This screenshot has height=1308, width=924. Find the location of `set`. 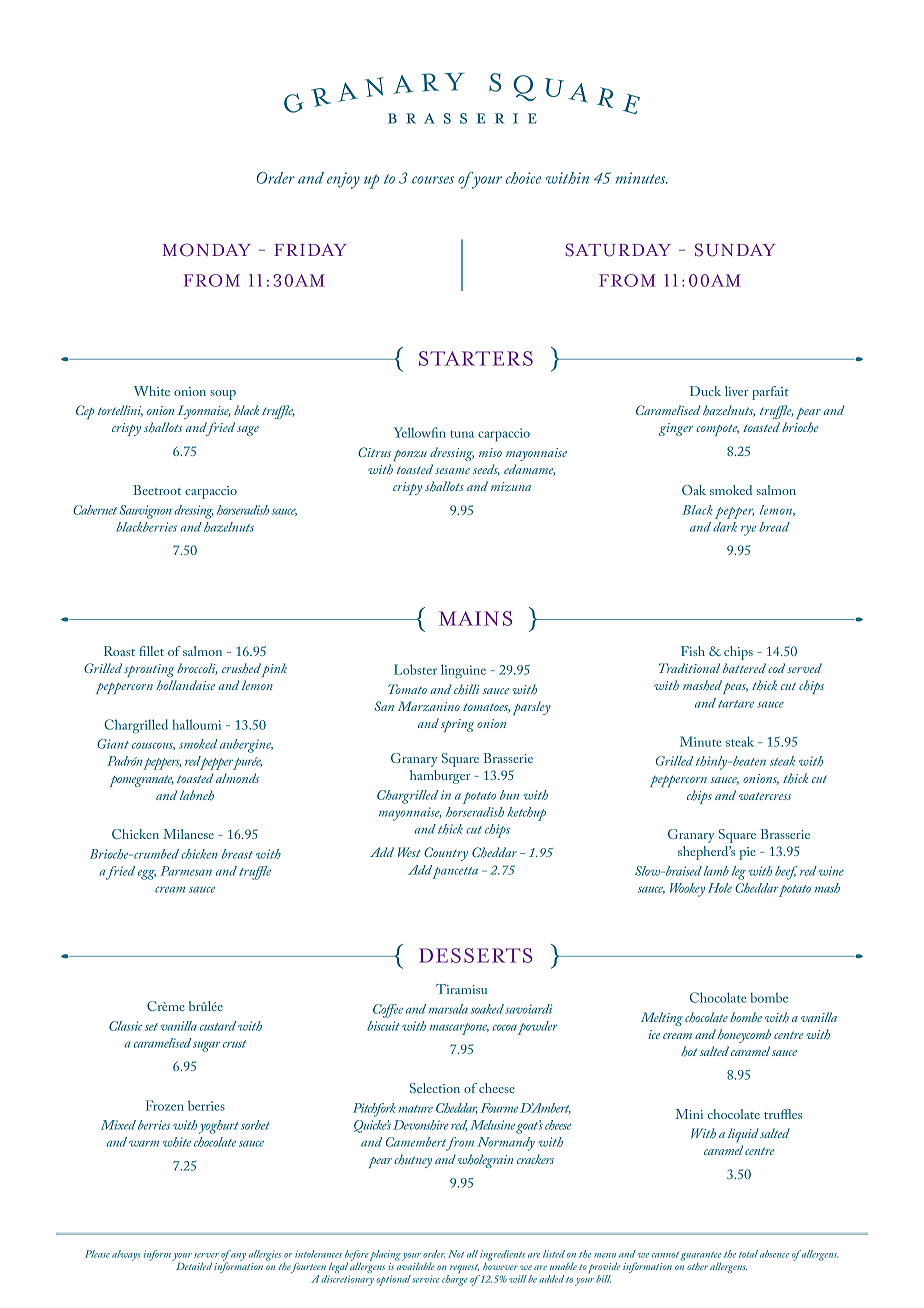

set is located at coordinates (151, 1027).
